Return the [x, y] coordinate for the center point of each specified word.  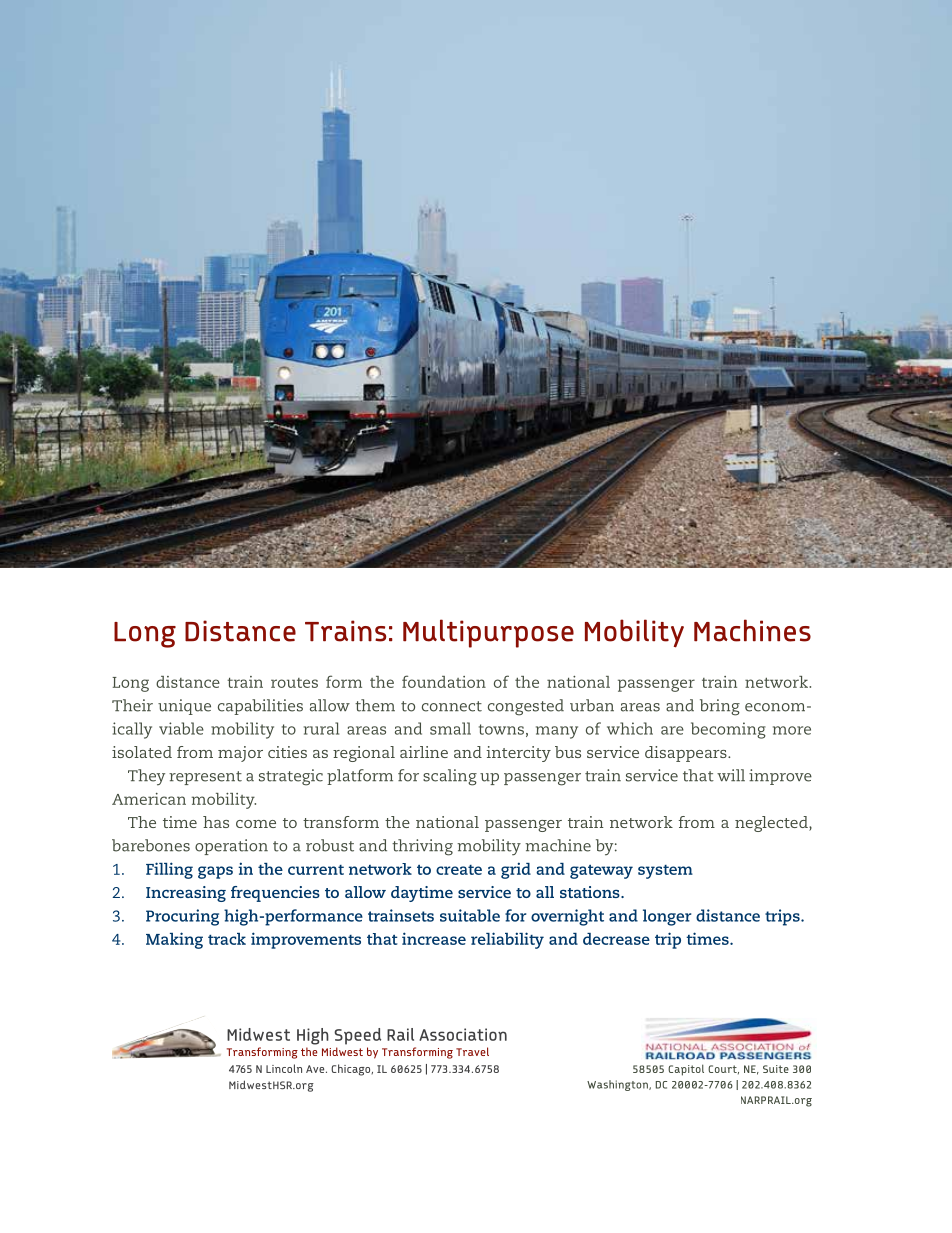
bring [720, 707]
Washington [618, 1085]
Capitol [686, 1070]
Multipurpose [488, 633]
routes [294, 683]
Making [174, 940]
